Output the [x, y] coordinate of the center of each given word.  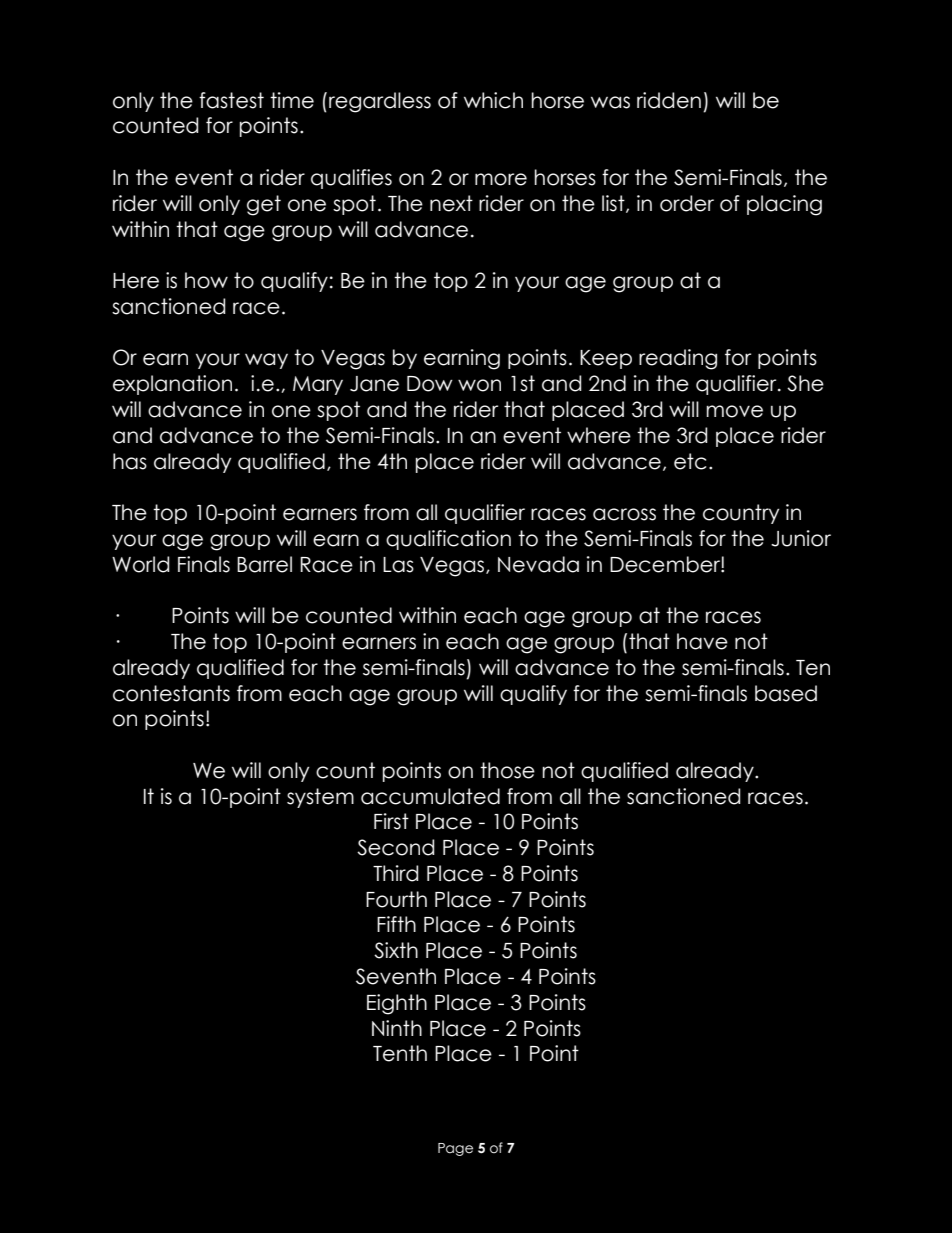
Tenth [400, 1053]
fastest [231, 100]
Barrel [264, 564]
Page [455, 1149]
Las [398, 565]
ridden [669, 100]
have [702, 641]
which [493, 100]
